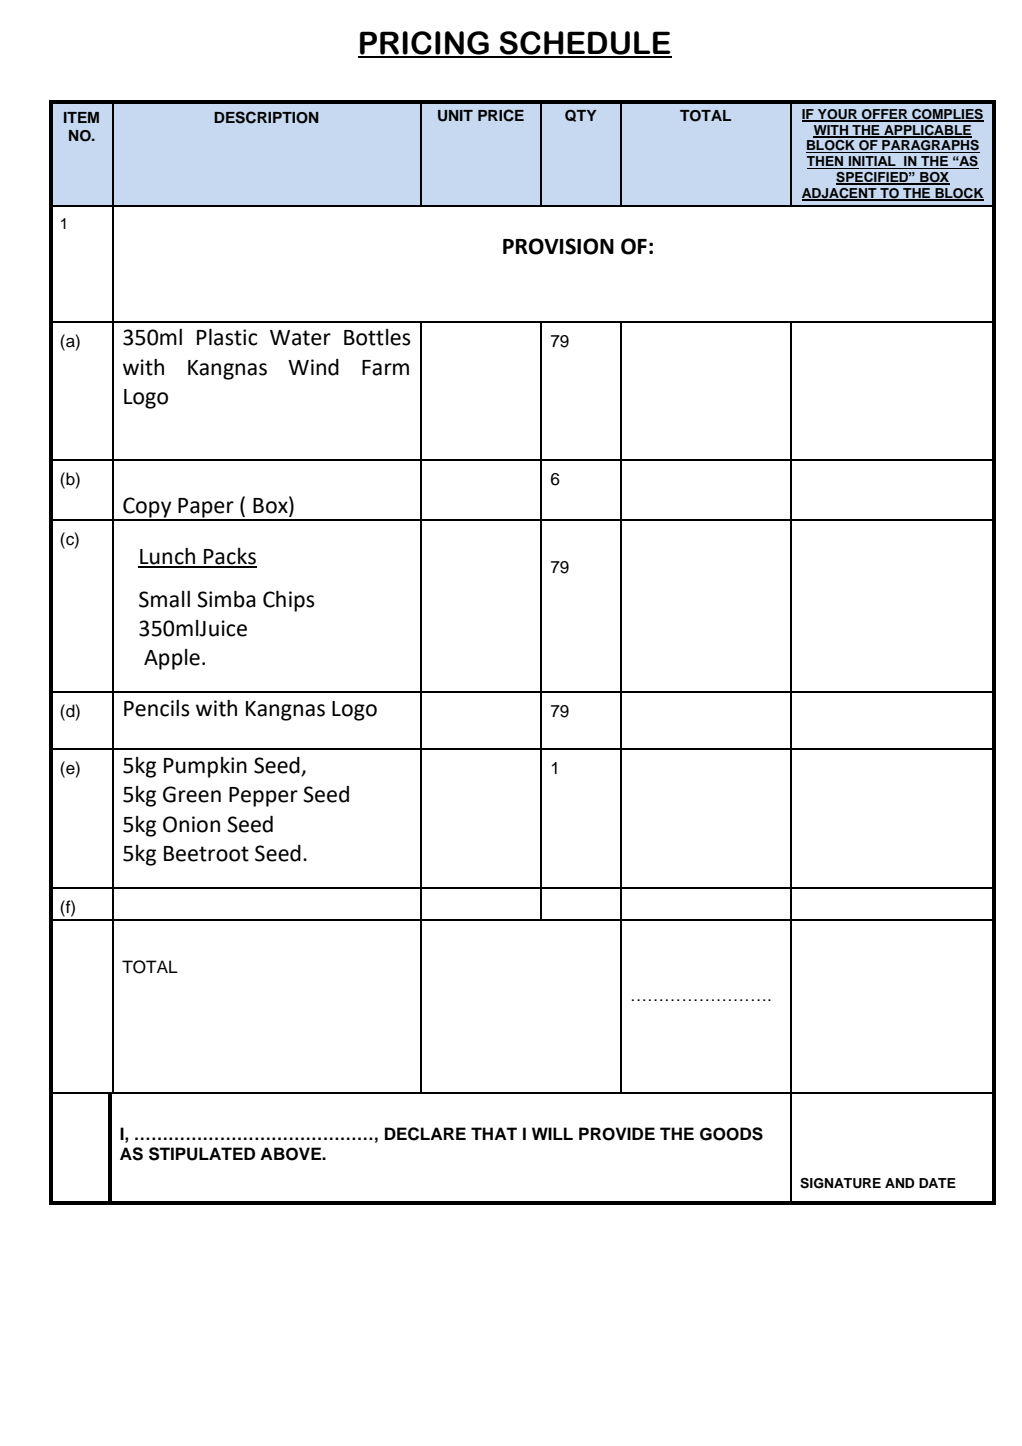 The image size is (1022, 1446). I want to click on THEN, so click(826, 162).
